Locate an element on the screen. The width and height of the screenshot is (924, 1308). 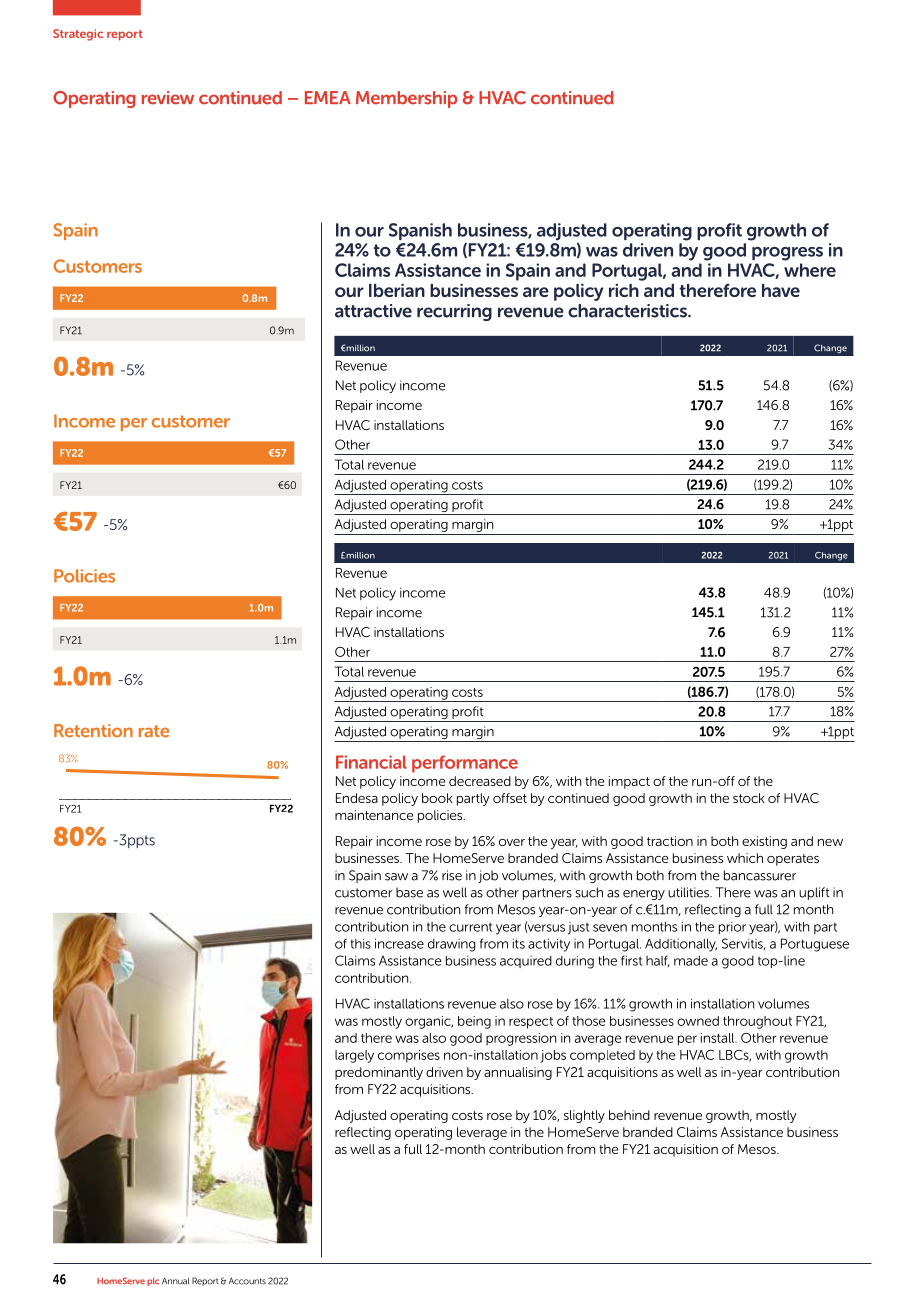
Retention is located at coordinates (93, 731).
